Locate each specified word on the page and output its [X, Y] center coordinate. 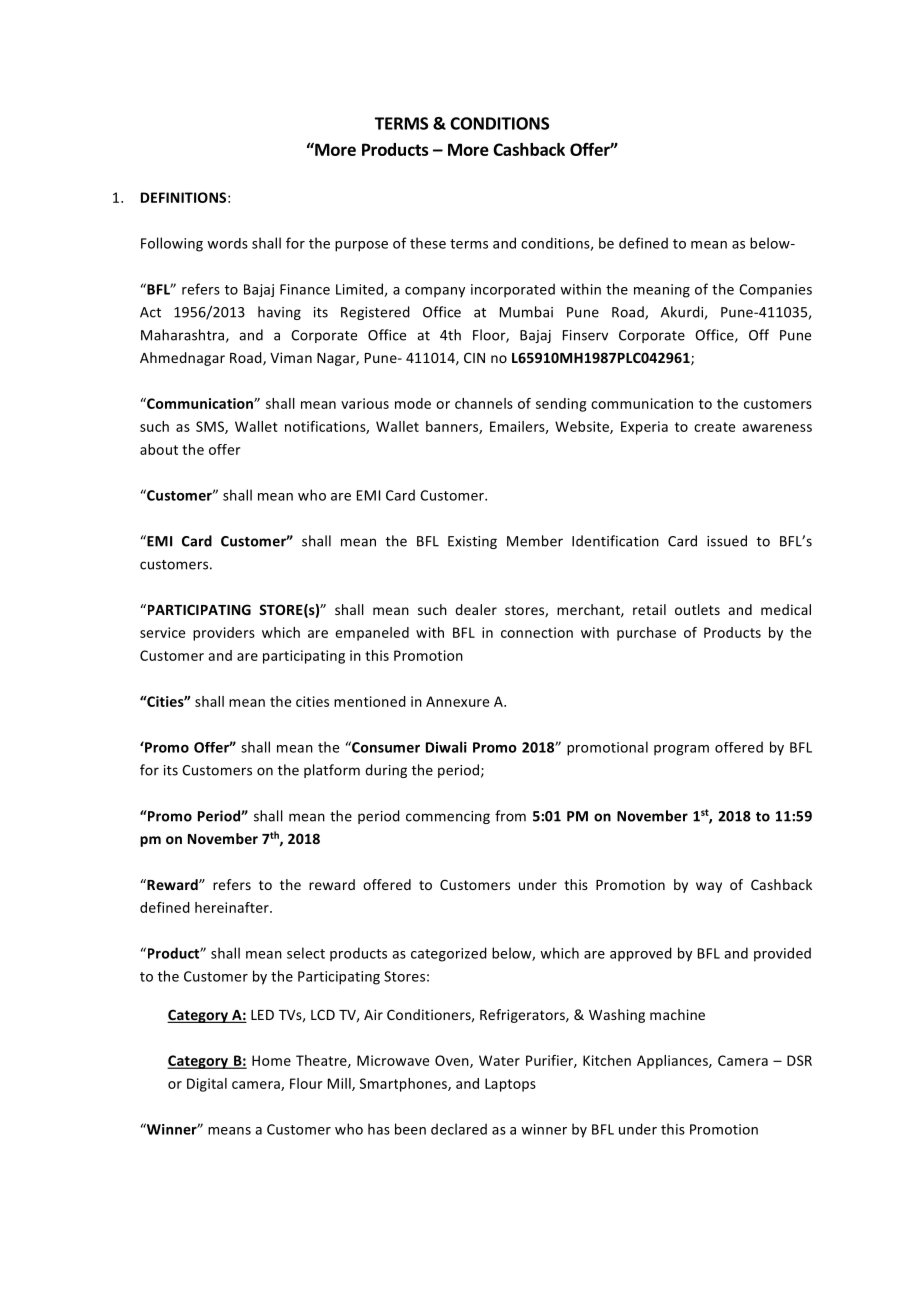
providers [224, 634]
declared [459, 1129]
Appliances [673, 1062]
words [227, 243]
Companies [775, 291]
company [435, 292]
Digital [207, 1085]
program [681, 750]
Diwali [446, 747]
